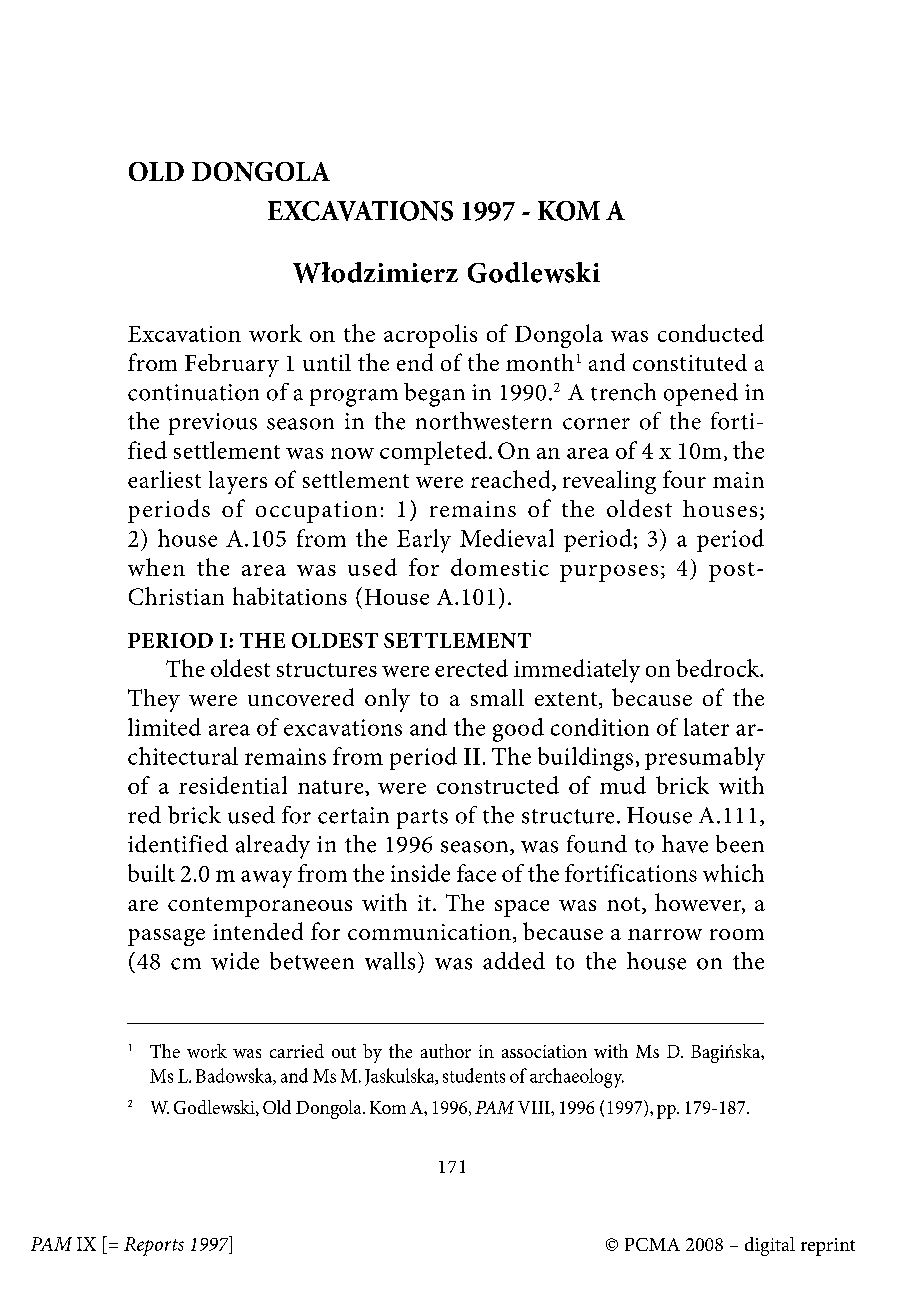 This document has width=924, height=1307. What do you see at coordinates (535, 1107) in the document?
I see `VIII` at bounding box center [535, 1107].
